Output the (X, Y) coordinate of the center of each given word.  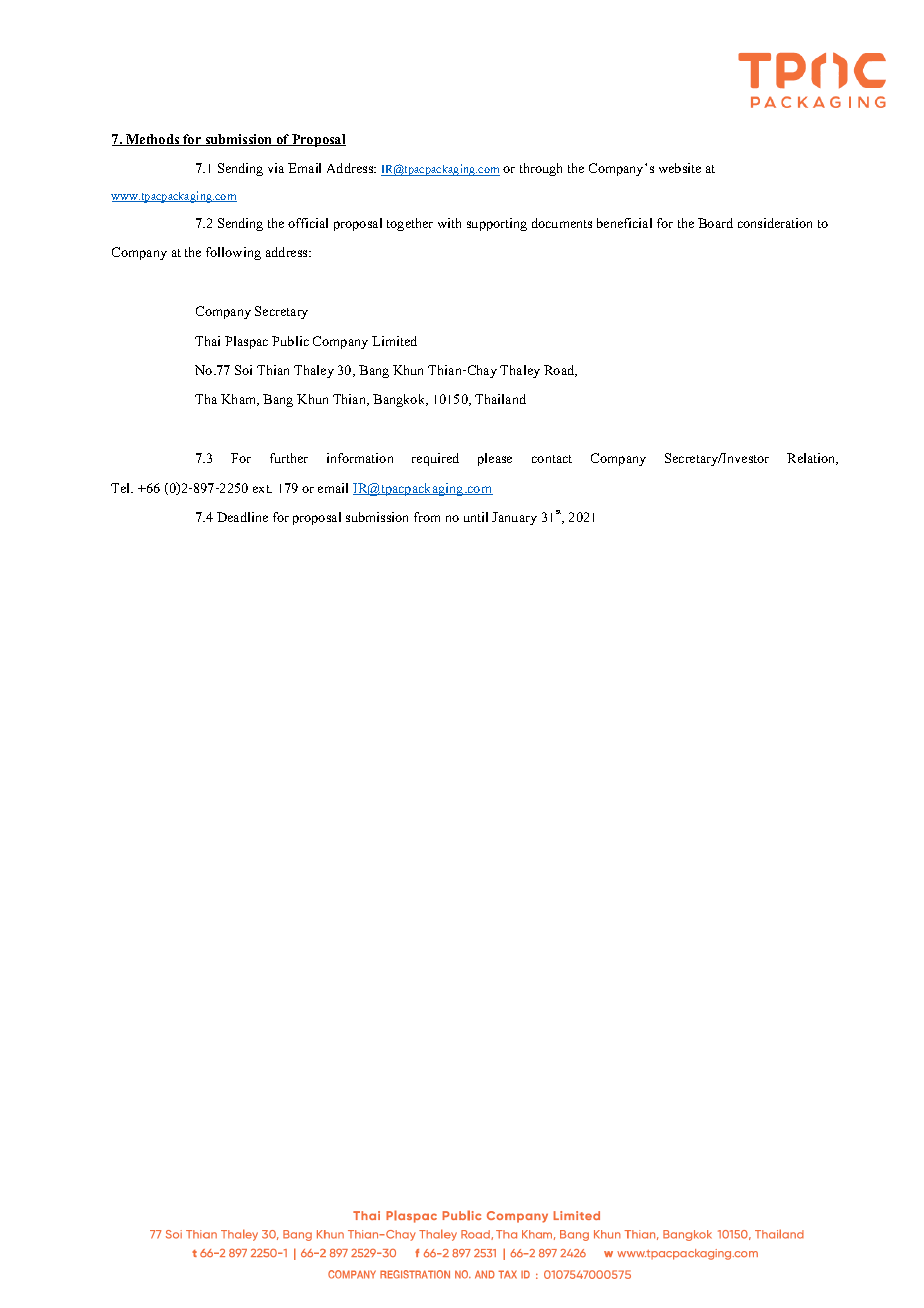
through (541, 169)
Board (715, 223)
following (233, 253)
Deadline (242, 517)
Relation (812, 459)
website (680, 168)
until (476, 517)
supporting (497, 224)
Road (560, 371)
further (289, 458)
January (514, 518)
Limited (394, 341)
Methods (153, 140)
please (495, 459)
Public (290, 341)
